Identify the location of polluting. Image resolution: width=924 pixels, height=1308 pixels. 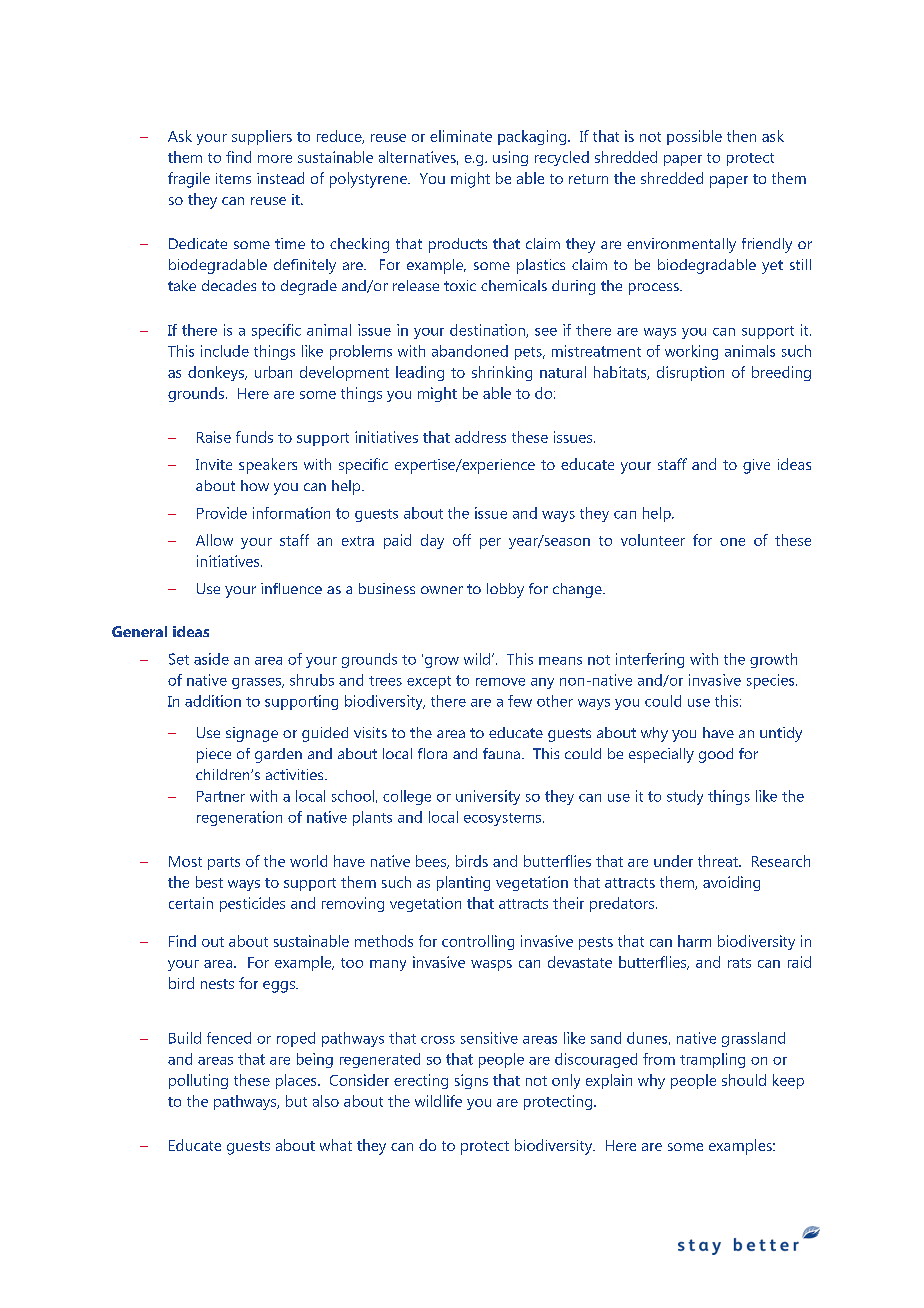
(198, 1081).
